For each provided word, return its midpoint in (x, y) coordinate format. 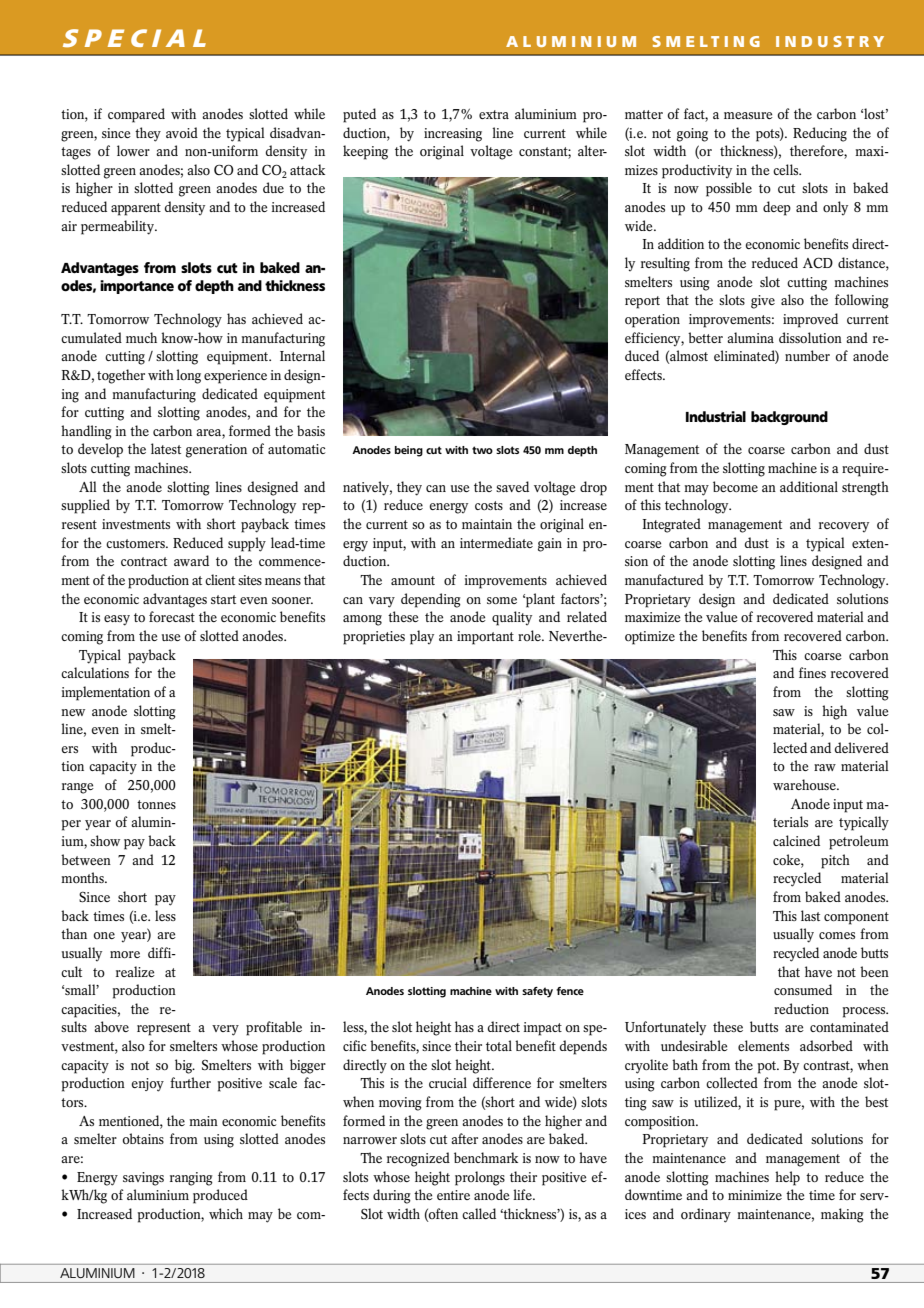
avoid (182, 132)
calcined (796, 840)
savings (143, 1179)
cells (787, 169)
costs (489, 505)
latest (166, 448)
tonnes (156, 804)
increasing (453, 135)
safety (537, 992)
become (735, 486)
